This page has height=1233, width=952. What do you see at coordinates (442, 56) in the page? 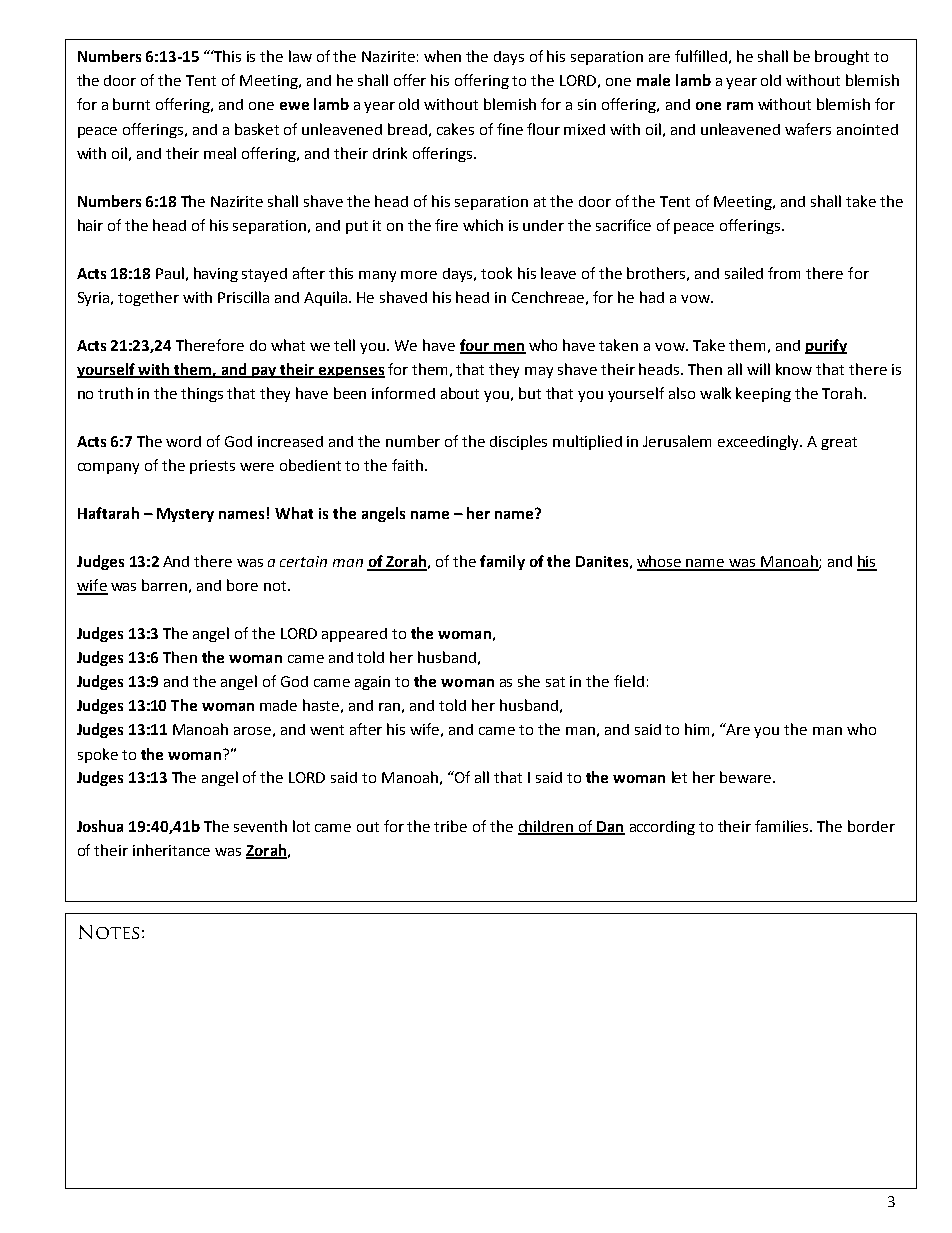
I see `when` at bounding box center [442, 56].
